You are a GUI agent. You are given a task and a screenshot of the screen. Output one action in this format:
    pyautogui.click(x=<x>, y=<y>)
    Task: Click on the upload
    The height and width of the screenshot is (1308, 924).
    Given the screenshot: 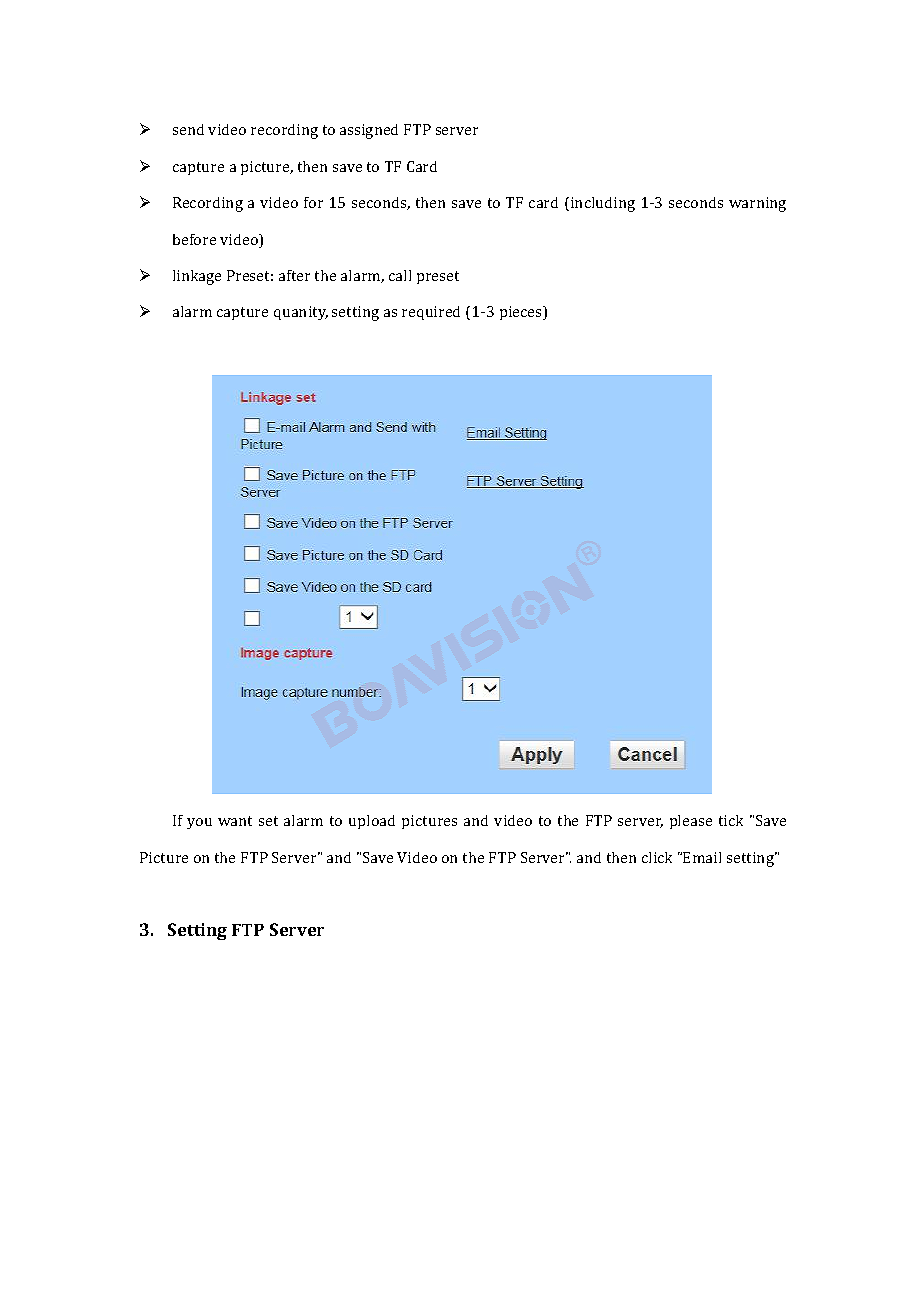 What is the action you would take?
    pyautogui.click(x=372, y=822)
